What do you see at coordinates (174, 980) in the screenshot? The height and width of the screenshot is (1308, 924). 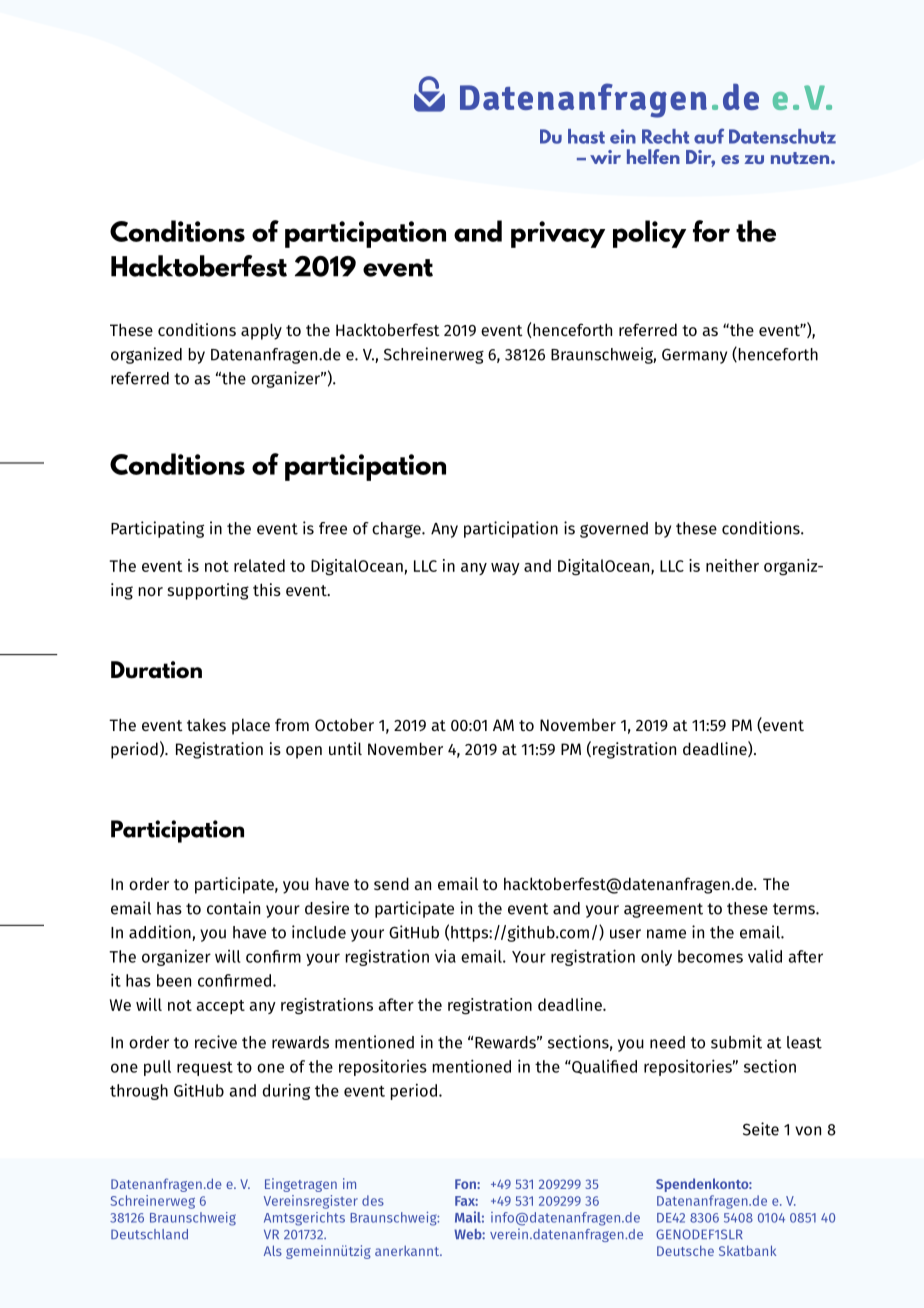 I see `been` at bounding box center [174, 980].
